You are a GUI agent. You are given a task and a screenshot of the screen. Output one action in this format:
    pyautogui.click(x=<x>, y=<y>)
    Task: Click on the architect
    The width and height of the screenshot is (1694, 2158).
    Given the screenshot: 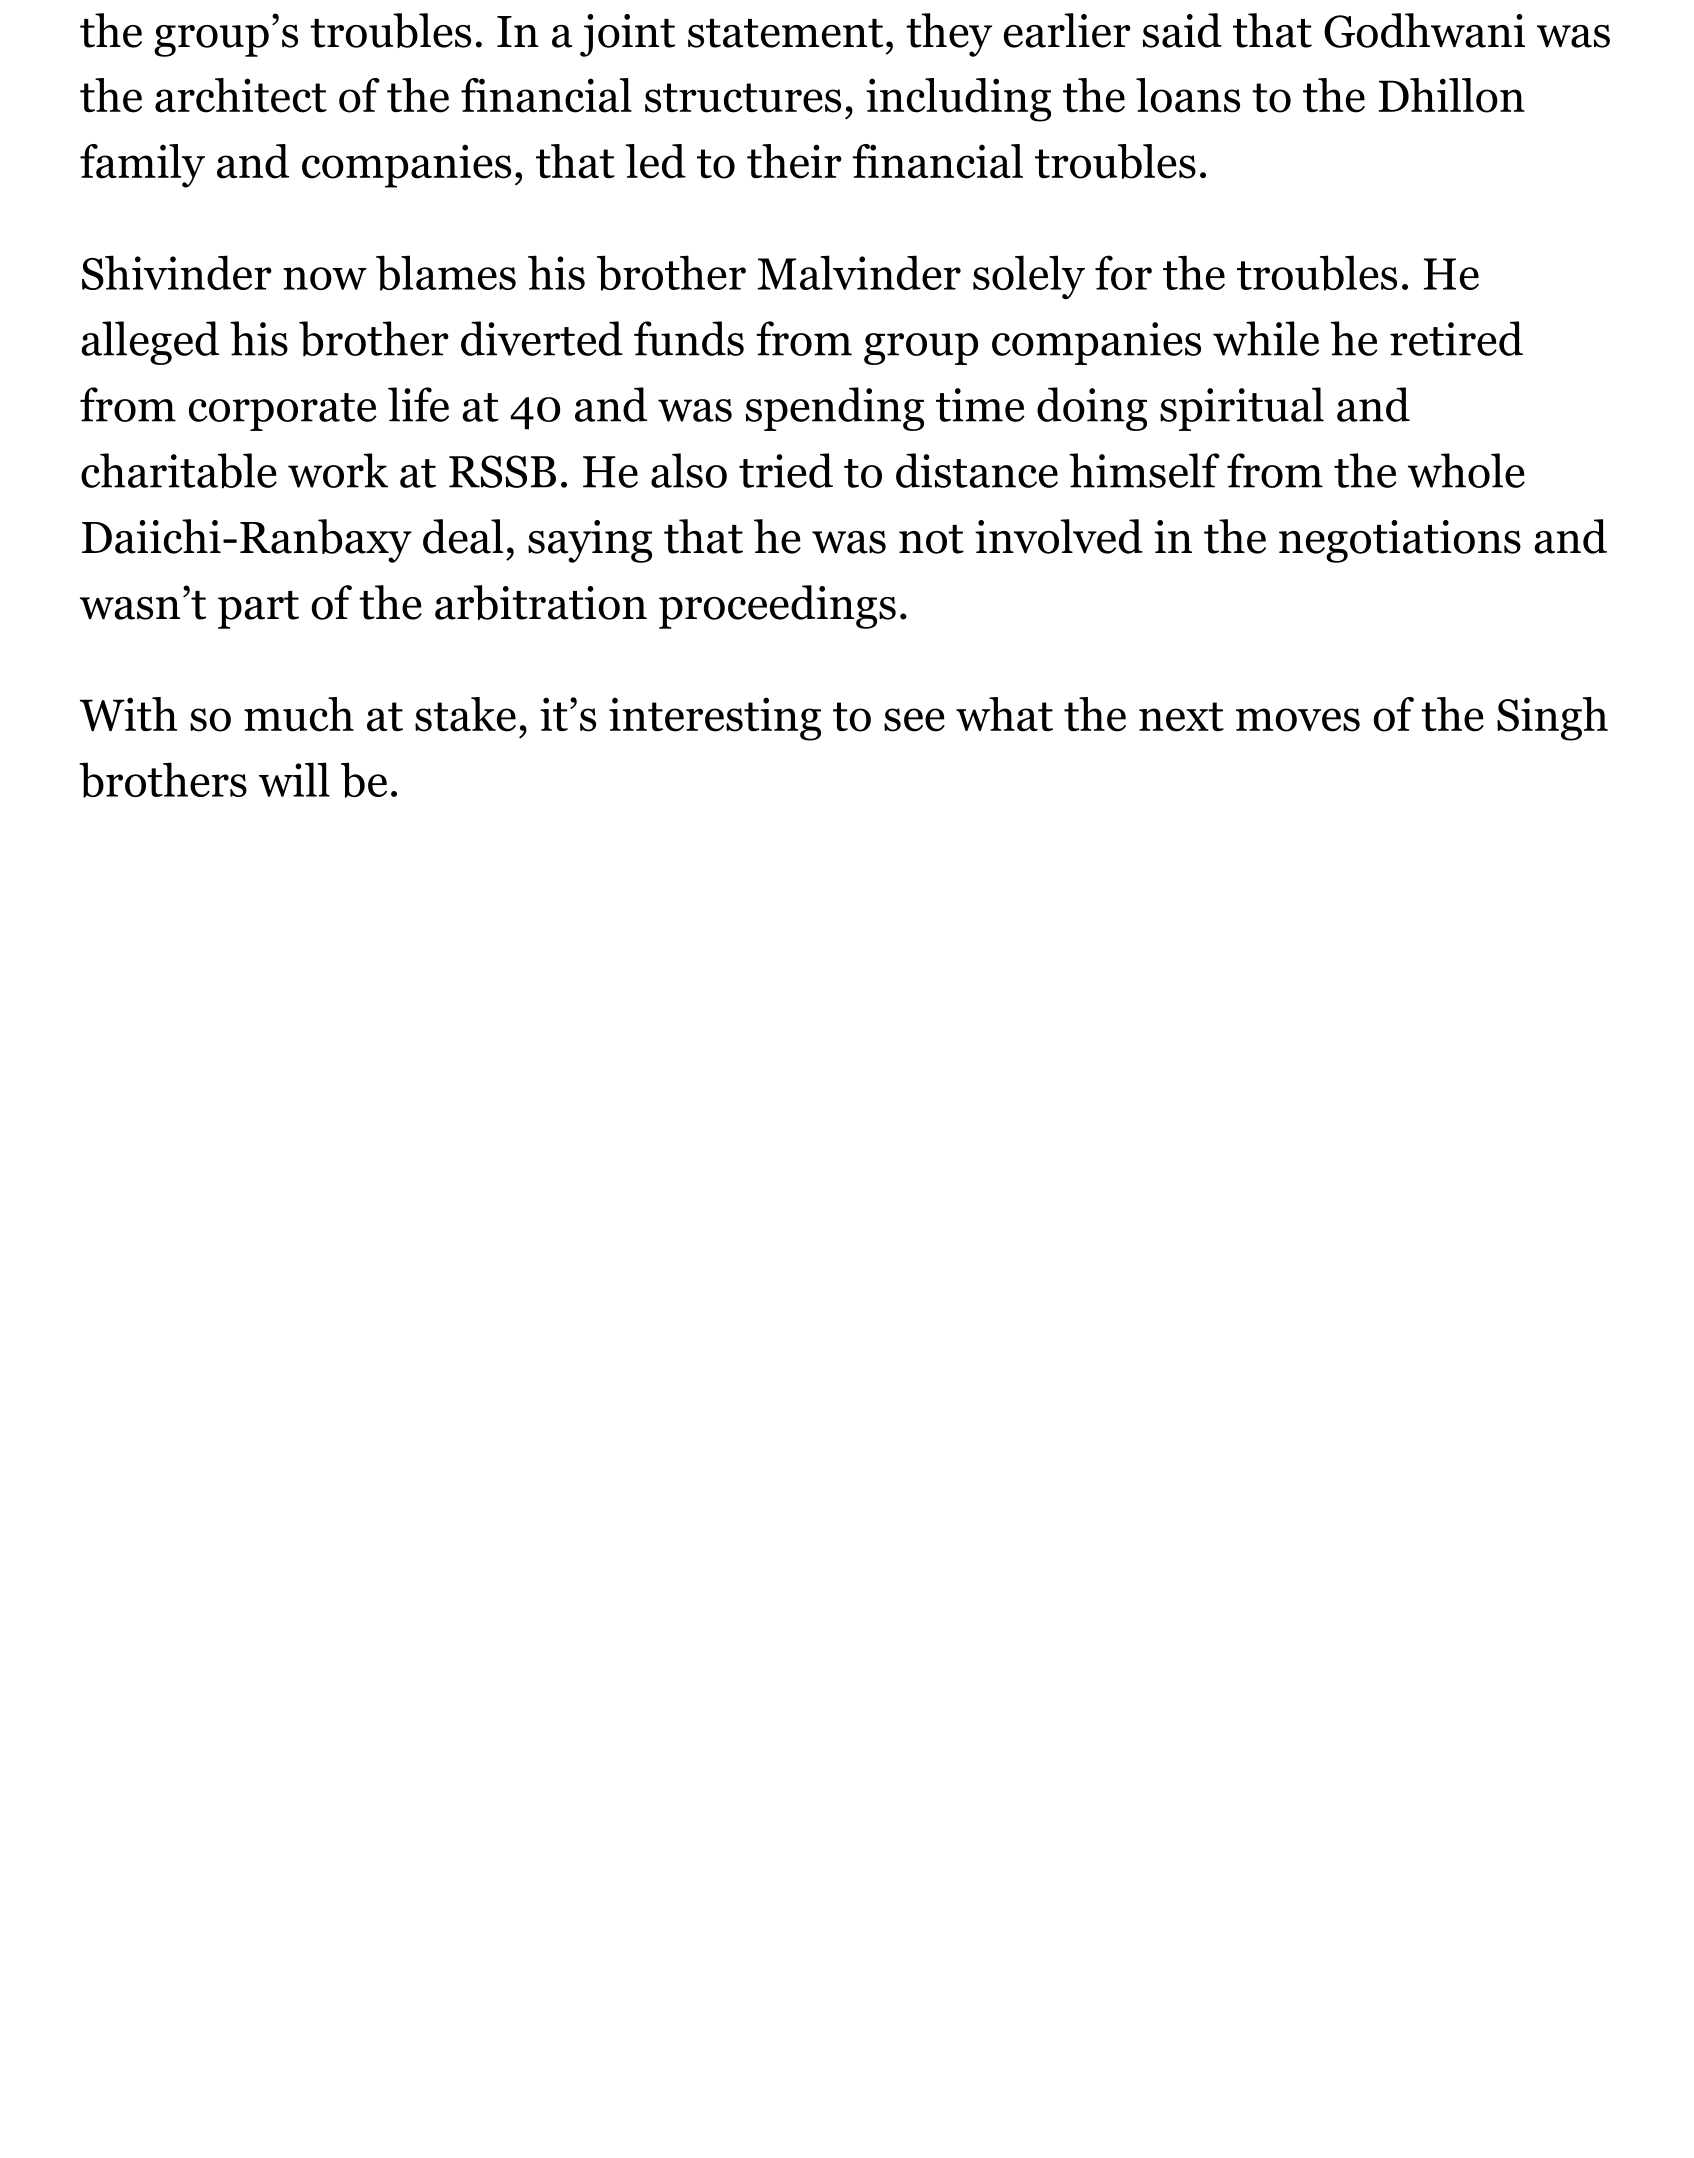 What is the action you would take?
    pyautogui.click(x=241, y=95)
